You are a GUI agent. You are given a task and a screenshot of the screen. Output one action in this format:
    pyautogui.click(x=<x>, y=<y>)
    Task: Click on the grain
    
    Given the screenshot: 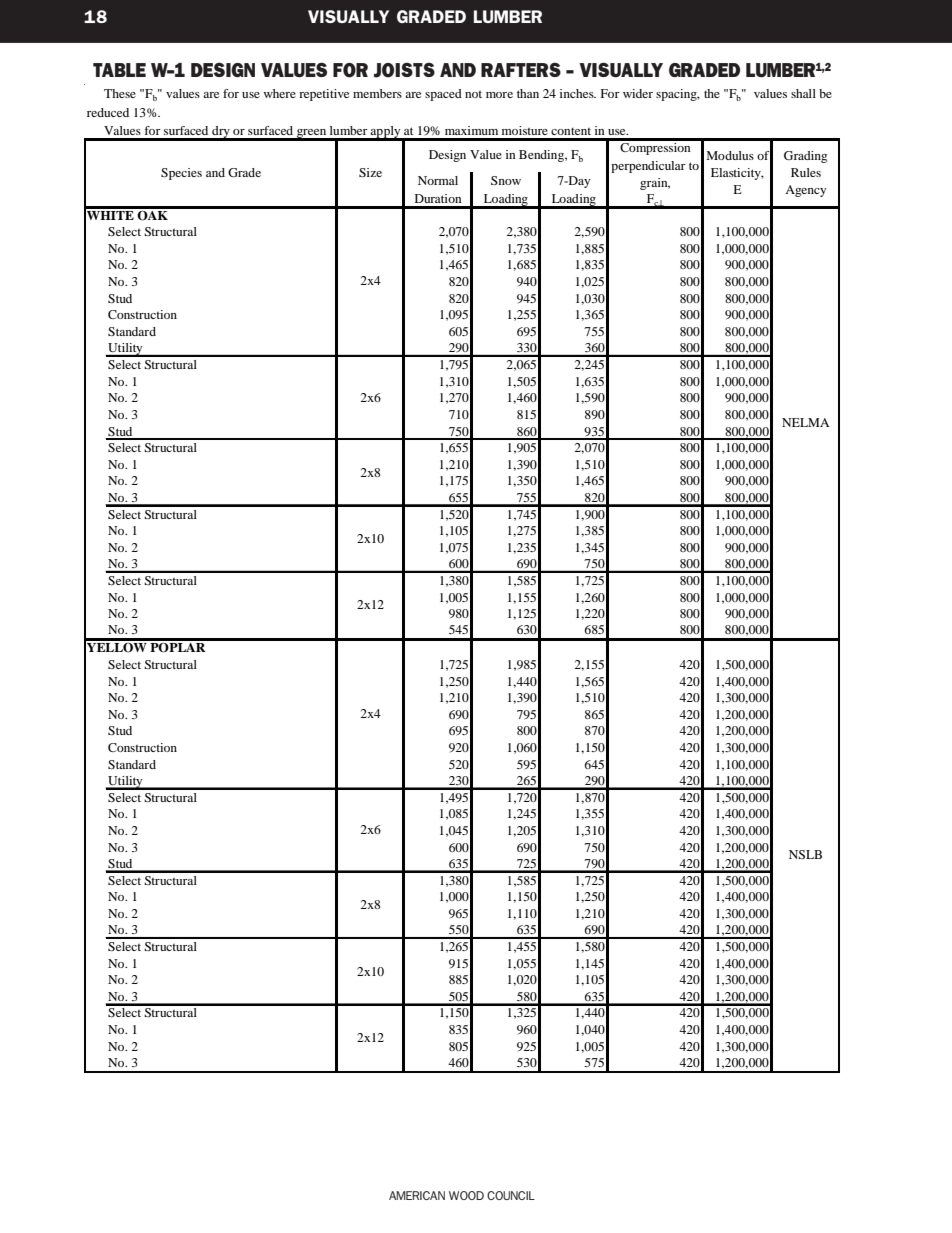 What is the action you would take?
    pyautogui.click(x=655, y=184)
